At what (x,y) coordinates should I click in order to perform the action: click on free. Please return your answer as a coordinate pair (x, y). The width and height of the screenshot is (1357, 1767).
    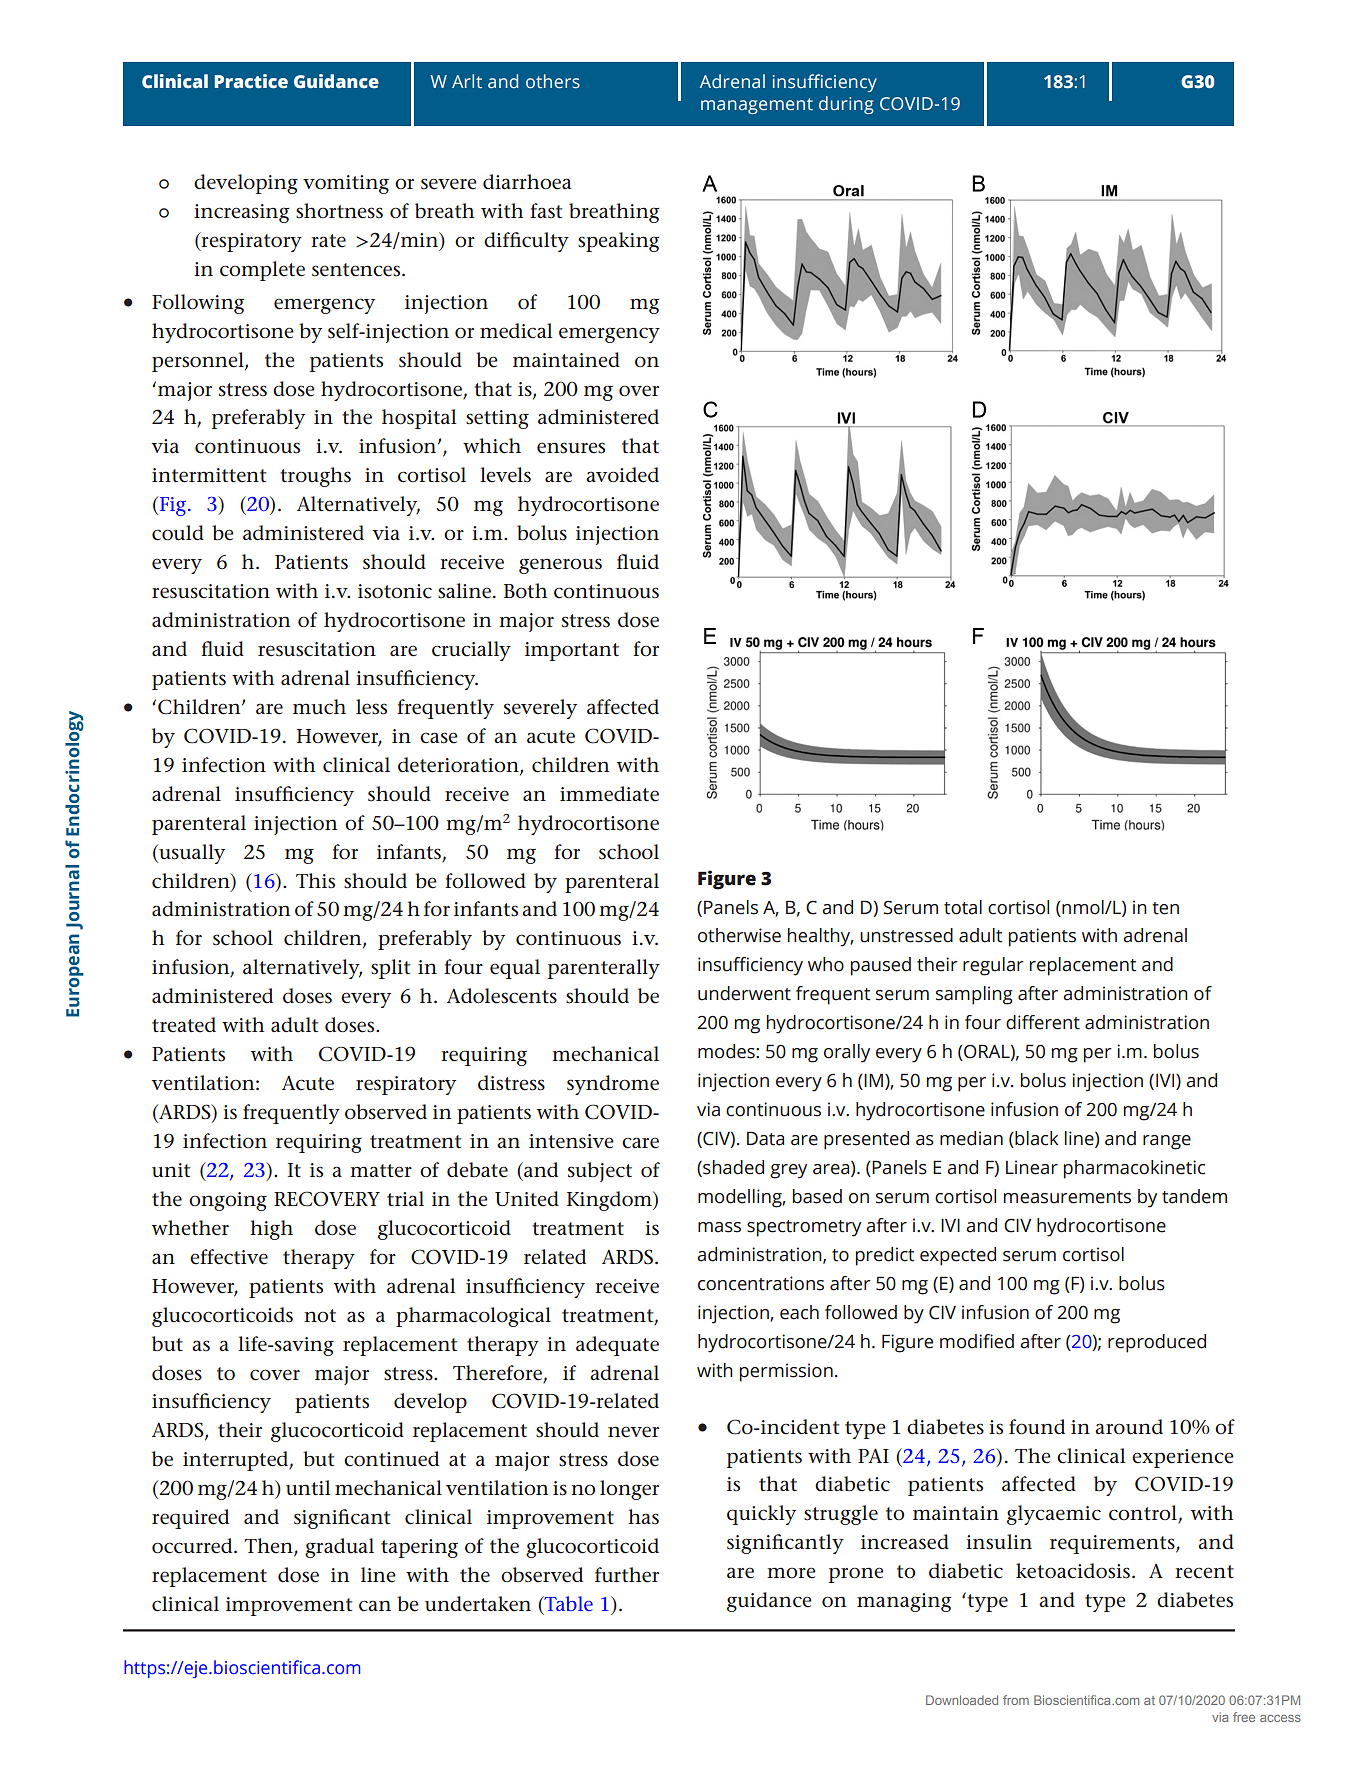
    Looking at the image, I should click on (1244, 1717).
